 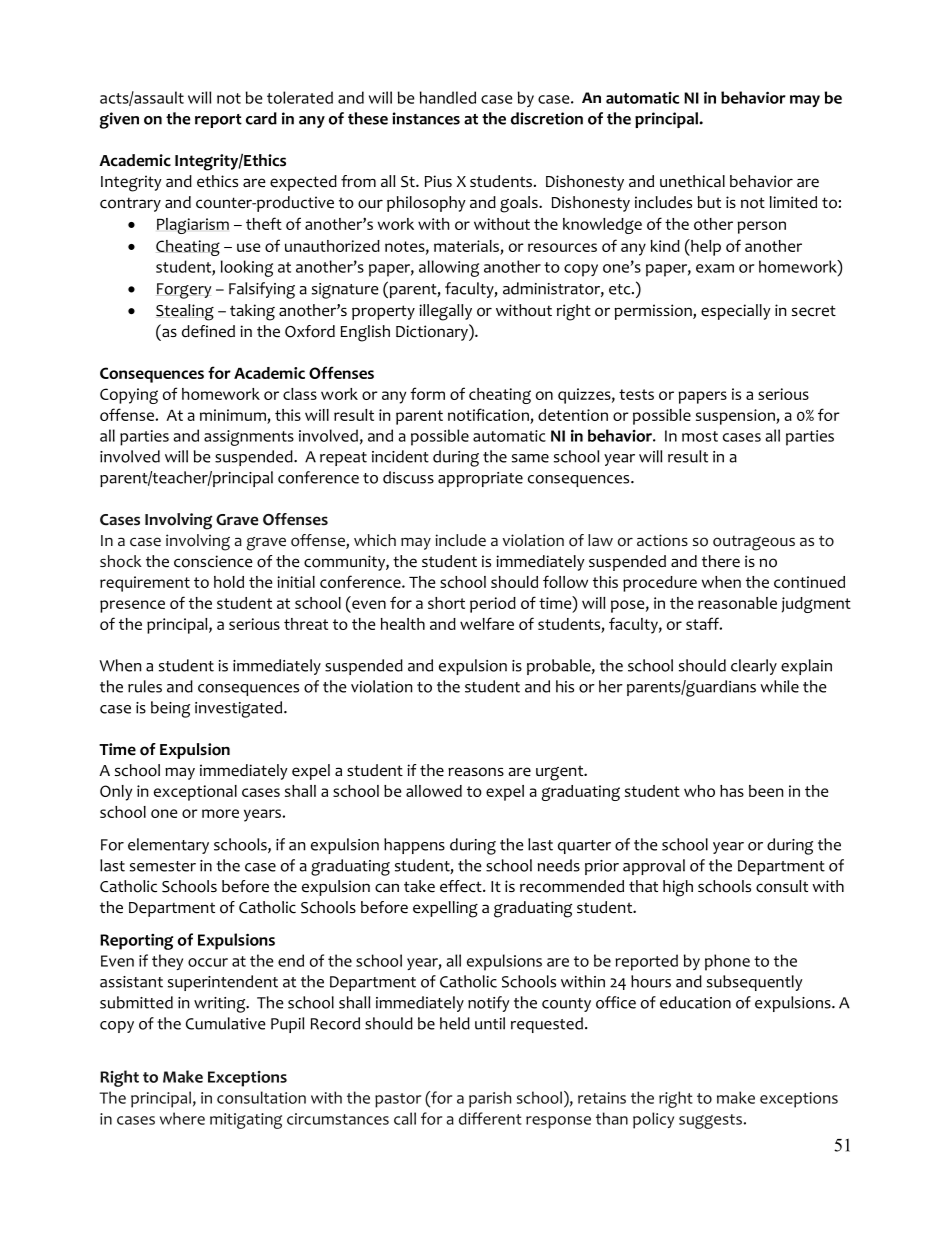 What do you see at coordinates (490, 1099) in the page?
I see `parish` at bounding box center [490, 1099].
